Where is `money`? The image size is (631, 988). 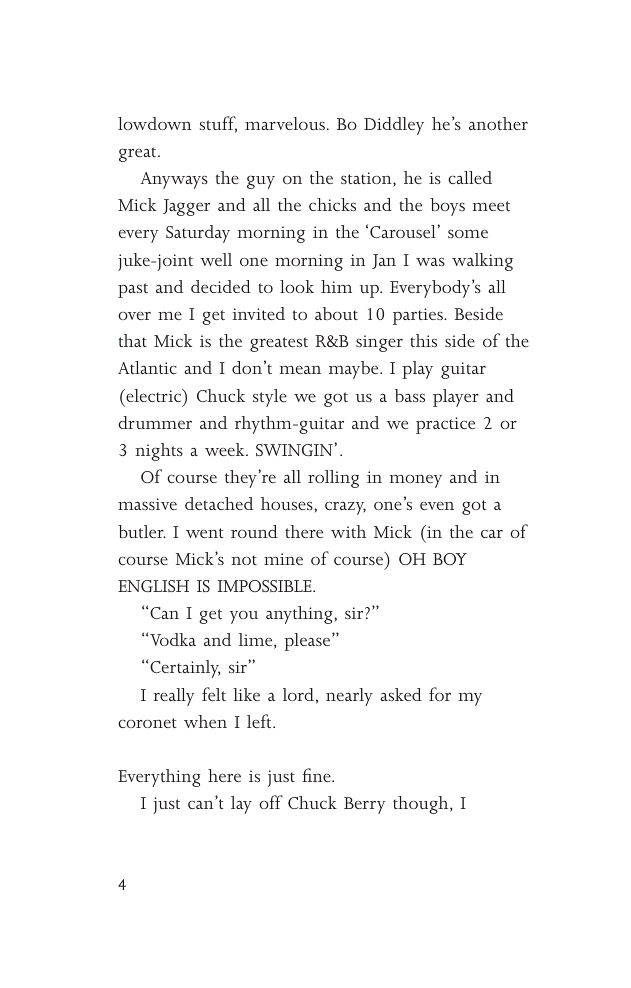 money is located at coordinates (416, 481).
